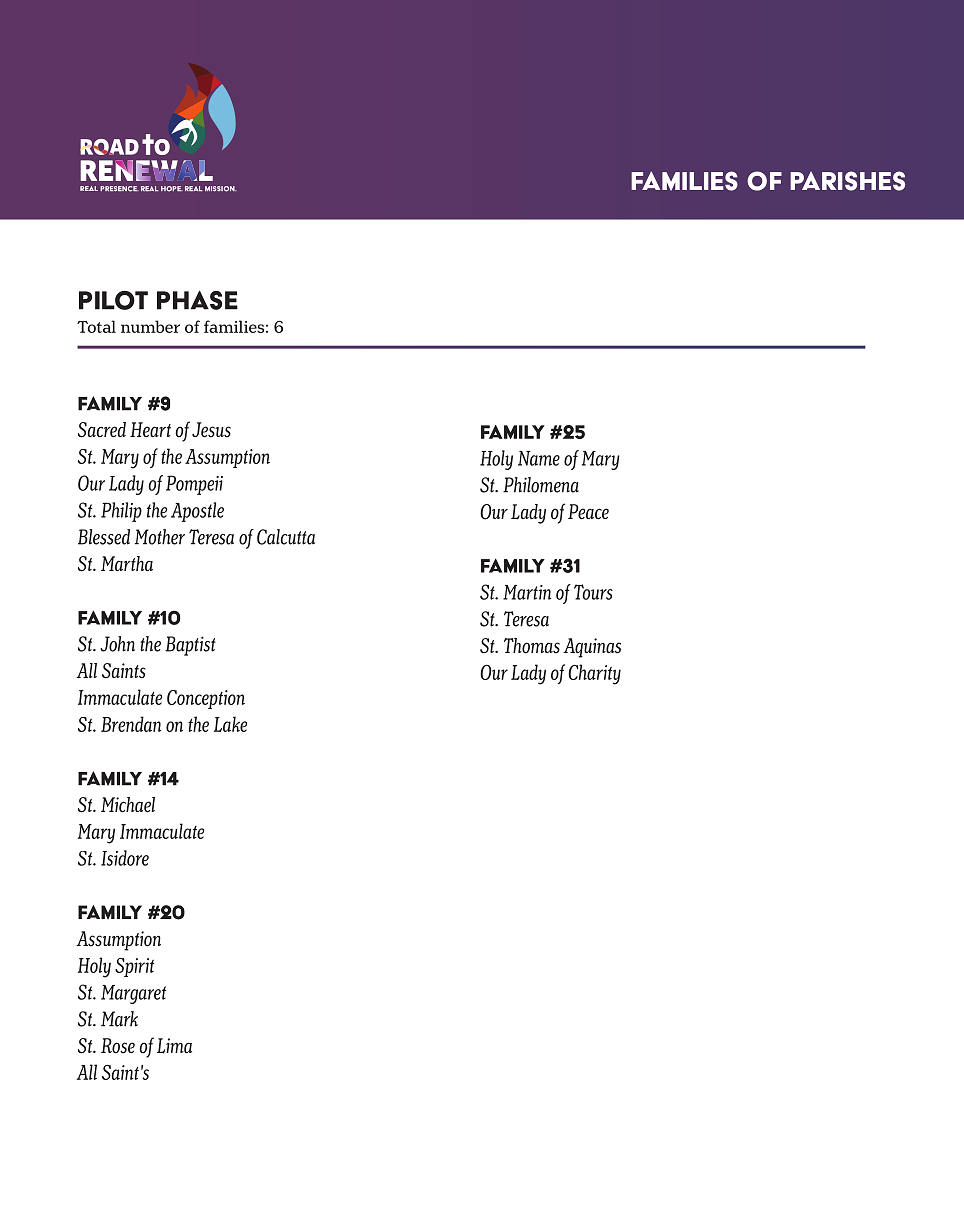 The image size is (964, 1232). I want to click on Name, so click(539, 458).
